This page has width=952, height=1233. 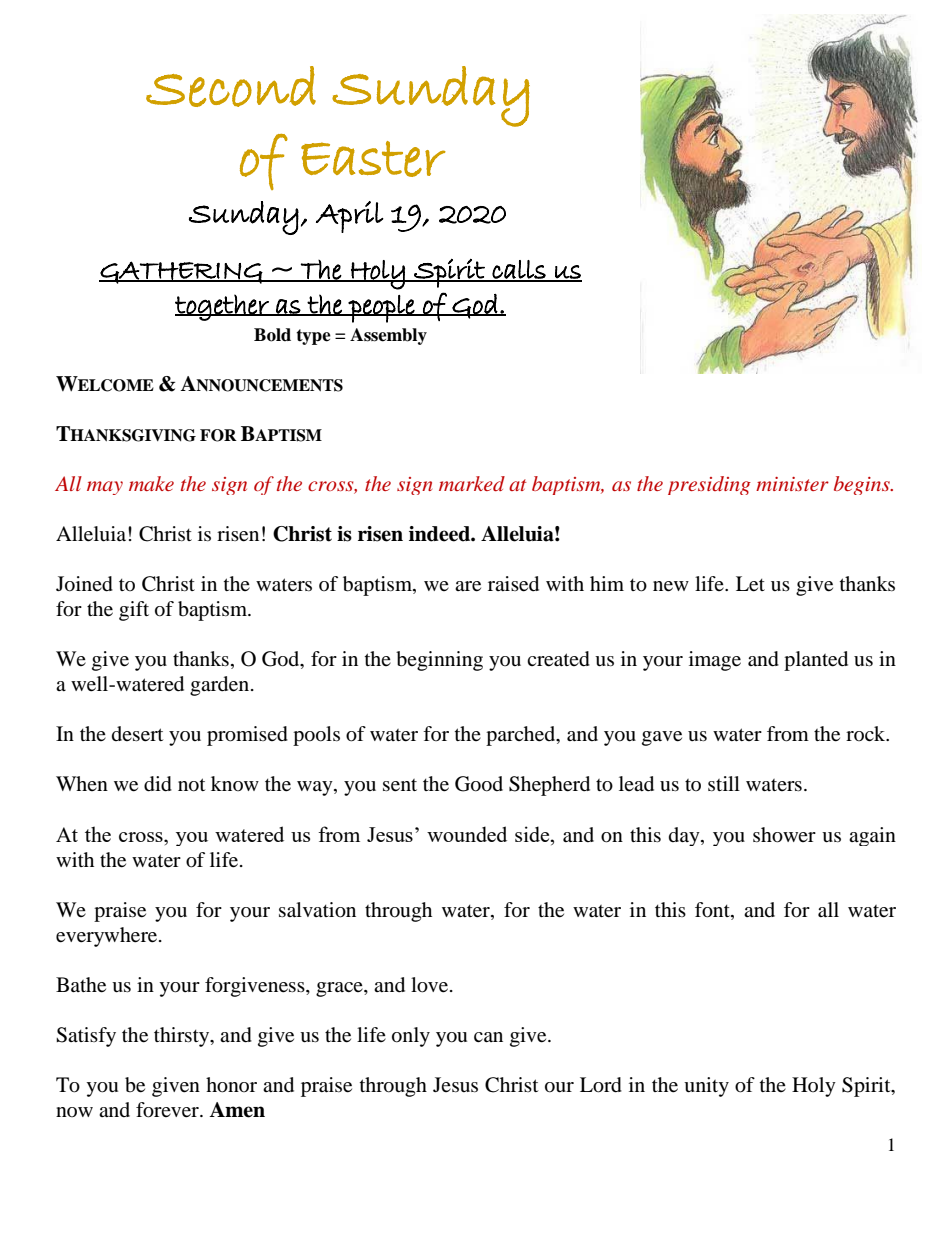 I want to click on beginning, so click(x=439, y=661).
